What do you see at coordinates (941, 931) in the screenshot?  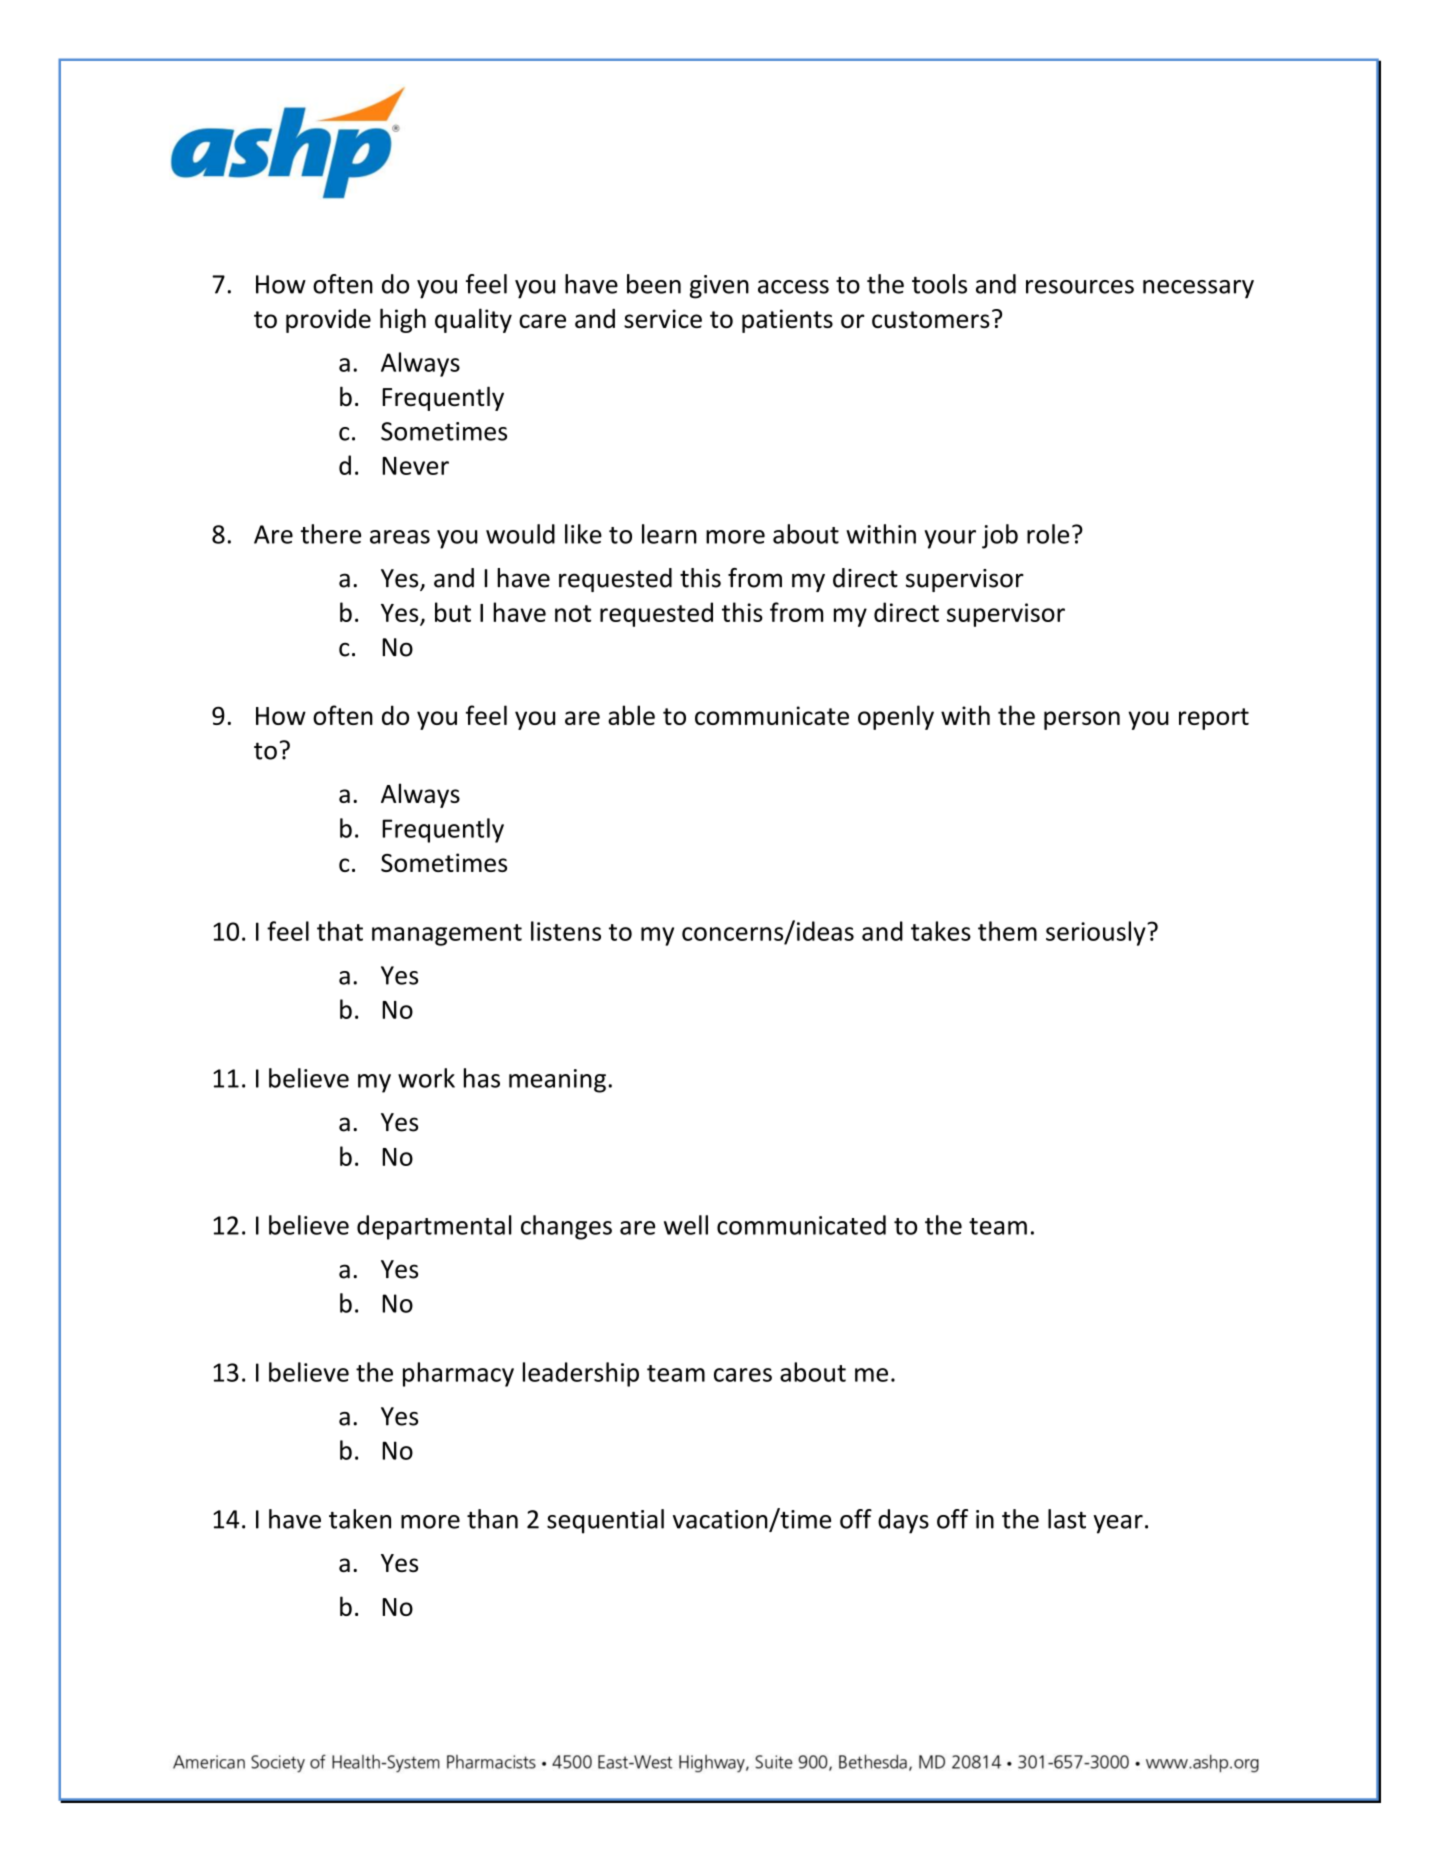 I see `takes` at bounding box center [941, 931].
